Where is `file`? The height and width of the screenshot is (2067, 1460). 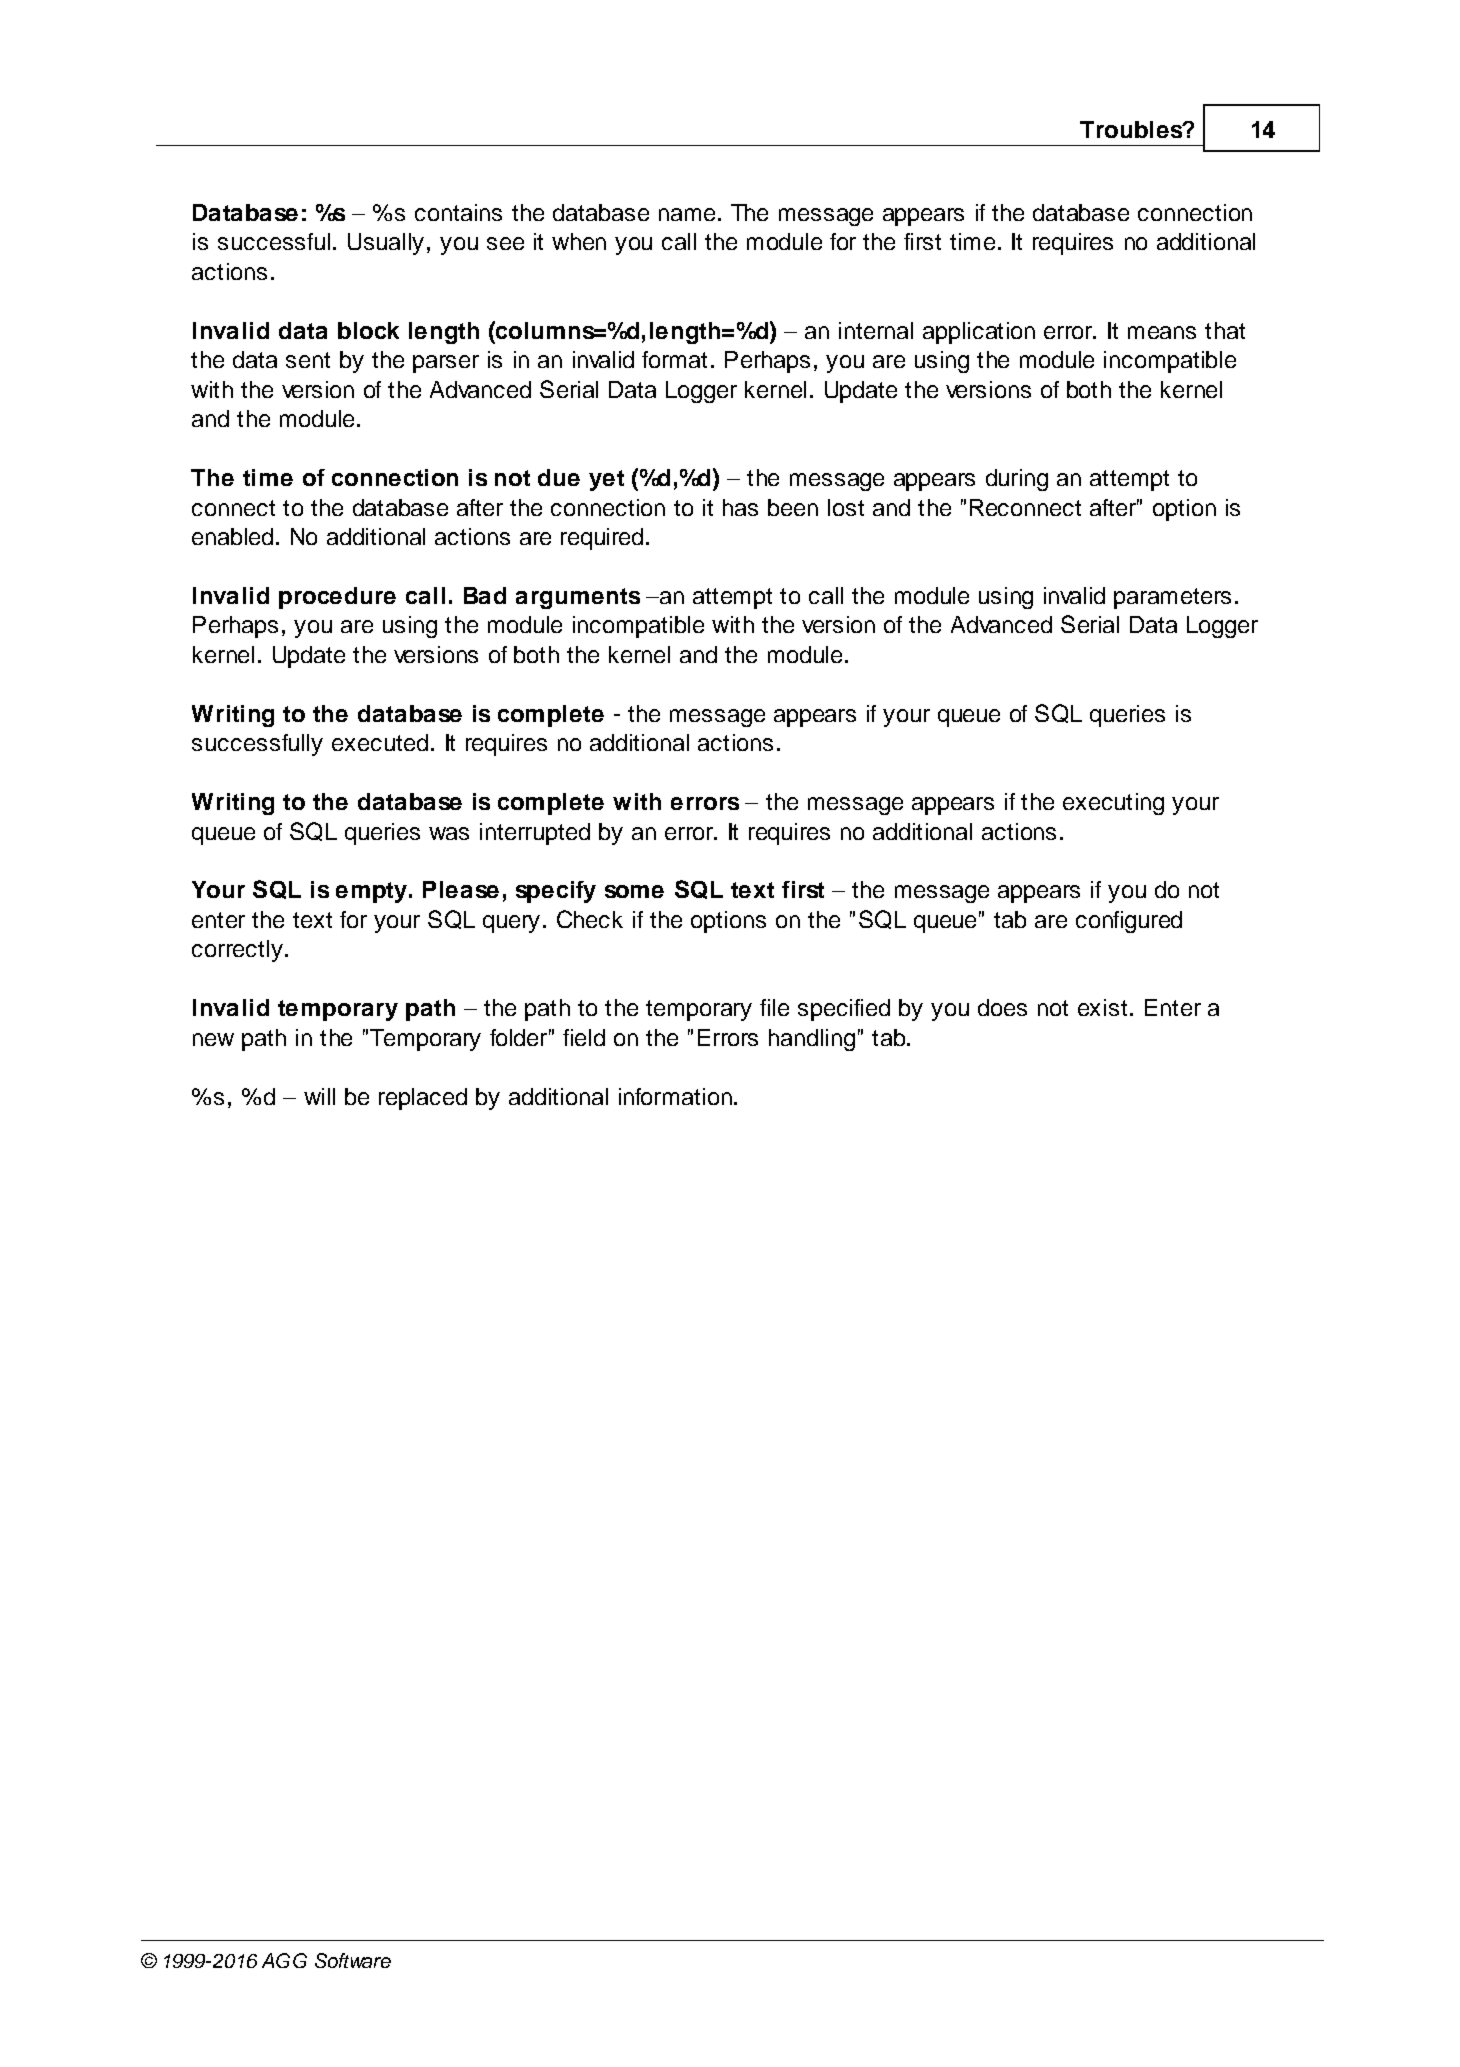
file is located at coordinates (774, 1007).
